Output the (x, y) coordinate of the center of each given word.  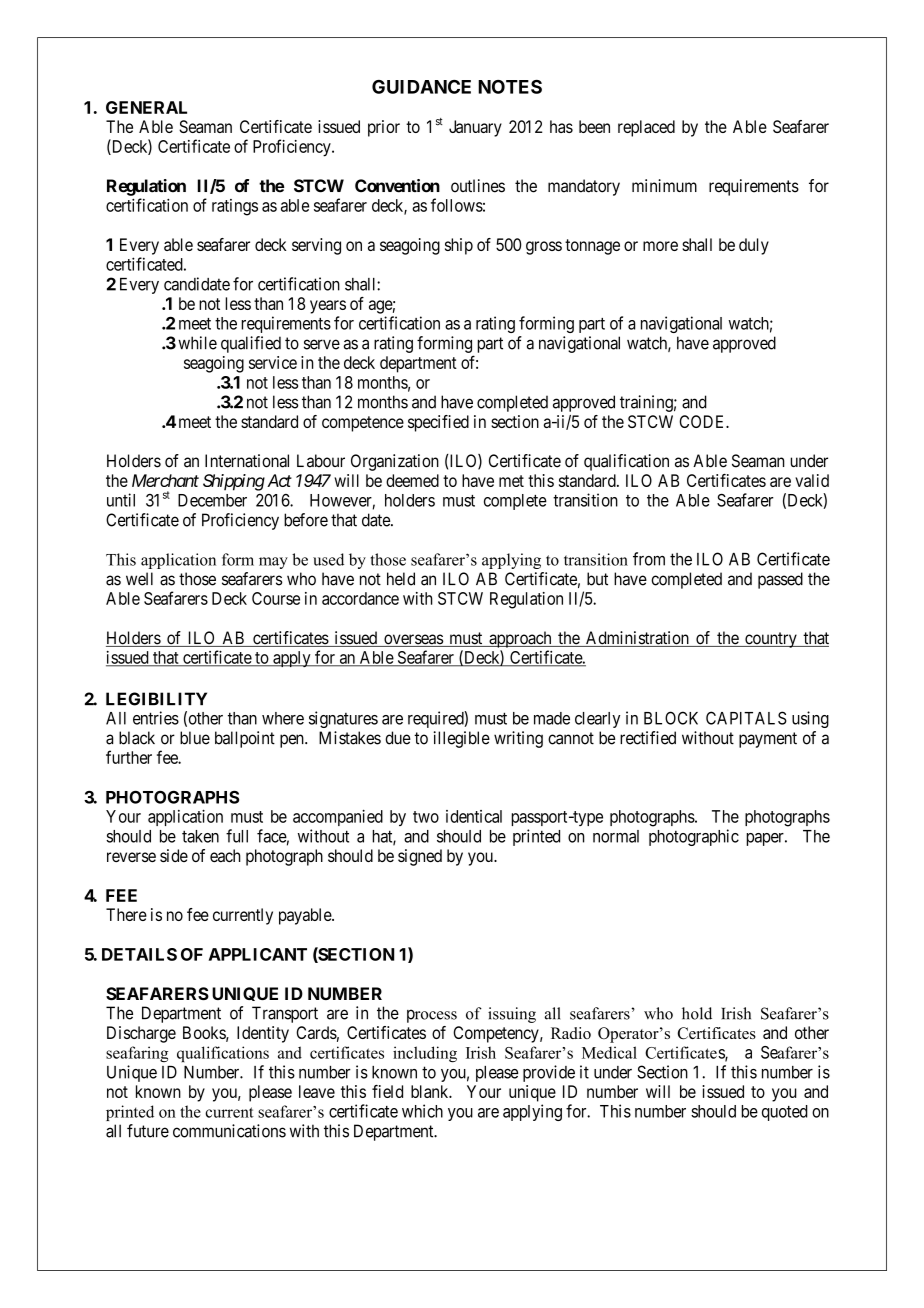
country (771, 640)
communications (229, 1131)
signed (420, 857)
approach (520, 639)
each (225, 855)
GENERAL (146, 107)
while (197, 343)
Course (276, 598)
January (475, 128)
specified (438, 423)
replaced (646, 128)
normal (616, 836)
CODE (703, 421)
